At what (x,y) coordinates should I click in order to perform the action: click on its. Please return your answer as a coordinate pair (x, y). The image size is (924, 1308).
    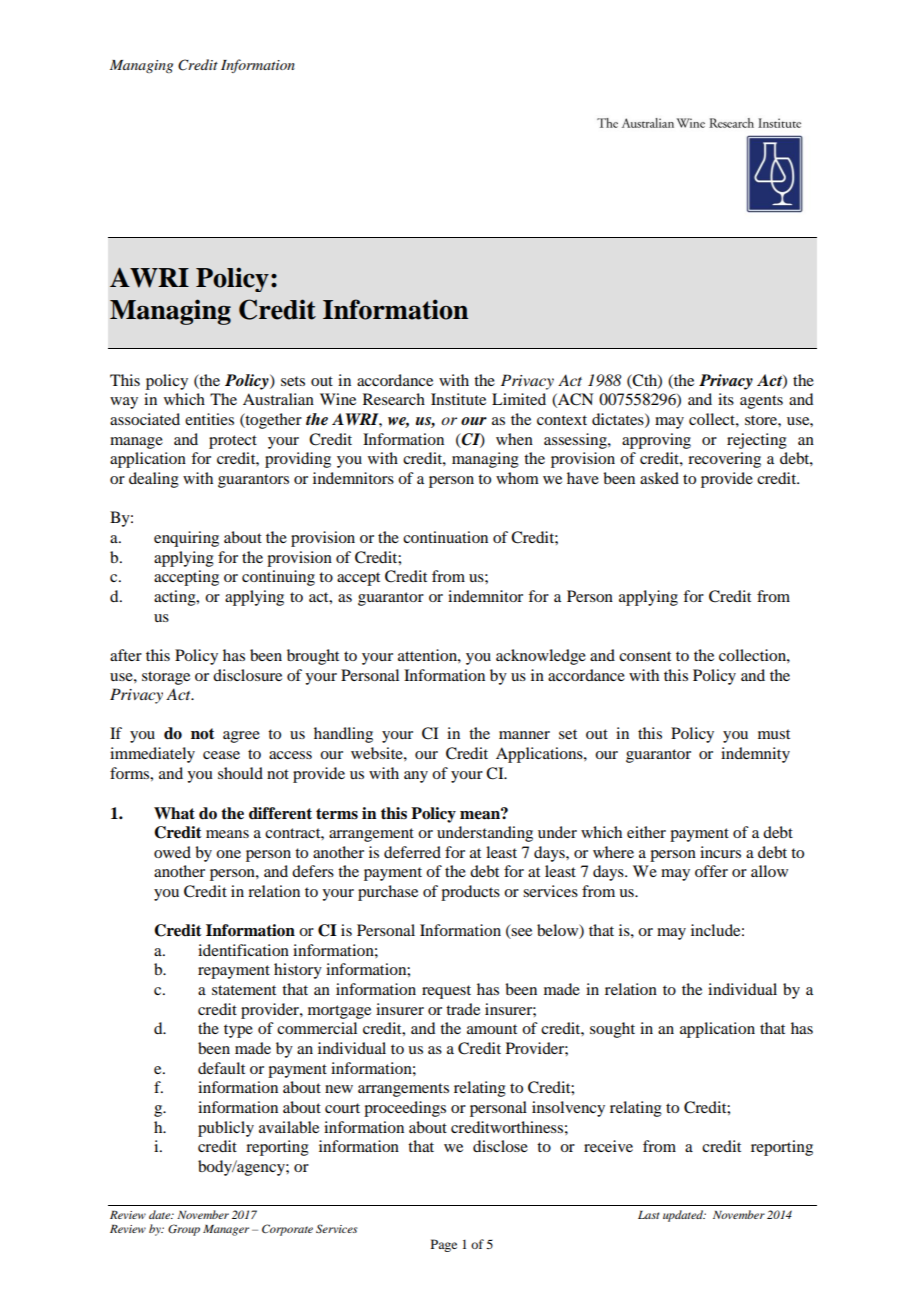
    Looking at the image, I should click on (726, 399).
